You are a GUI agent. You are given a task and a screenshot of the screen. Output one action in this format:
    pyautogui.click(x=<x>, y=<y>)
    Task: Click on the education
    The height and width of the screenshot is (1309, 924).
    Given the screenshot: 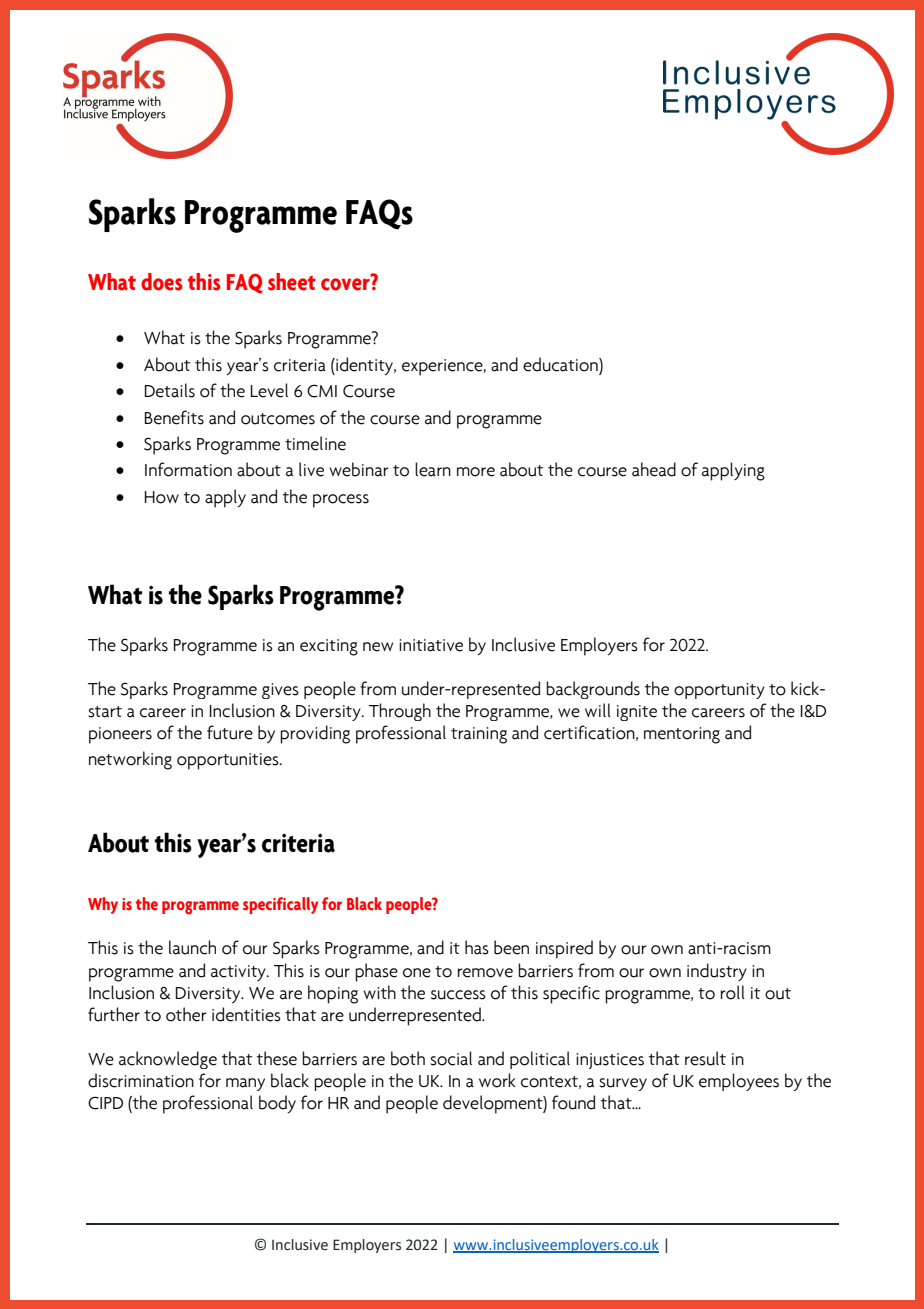 What is the action you would take?
    pyautogui.click(x=561, y=364)
